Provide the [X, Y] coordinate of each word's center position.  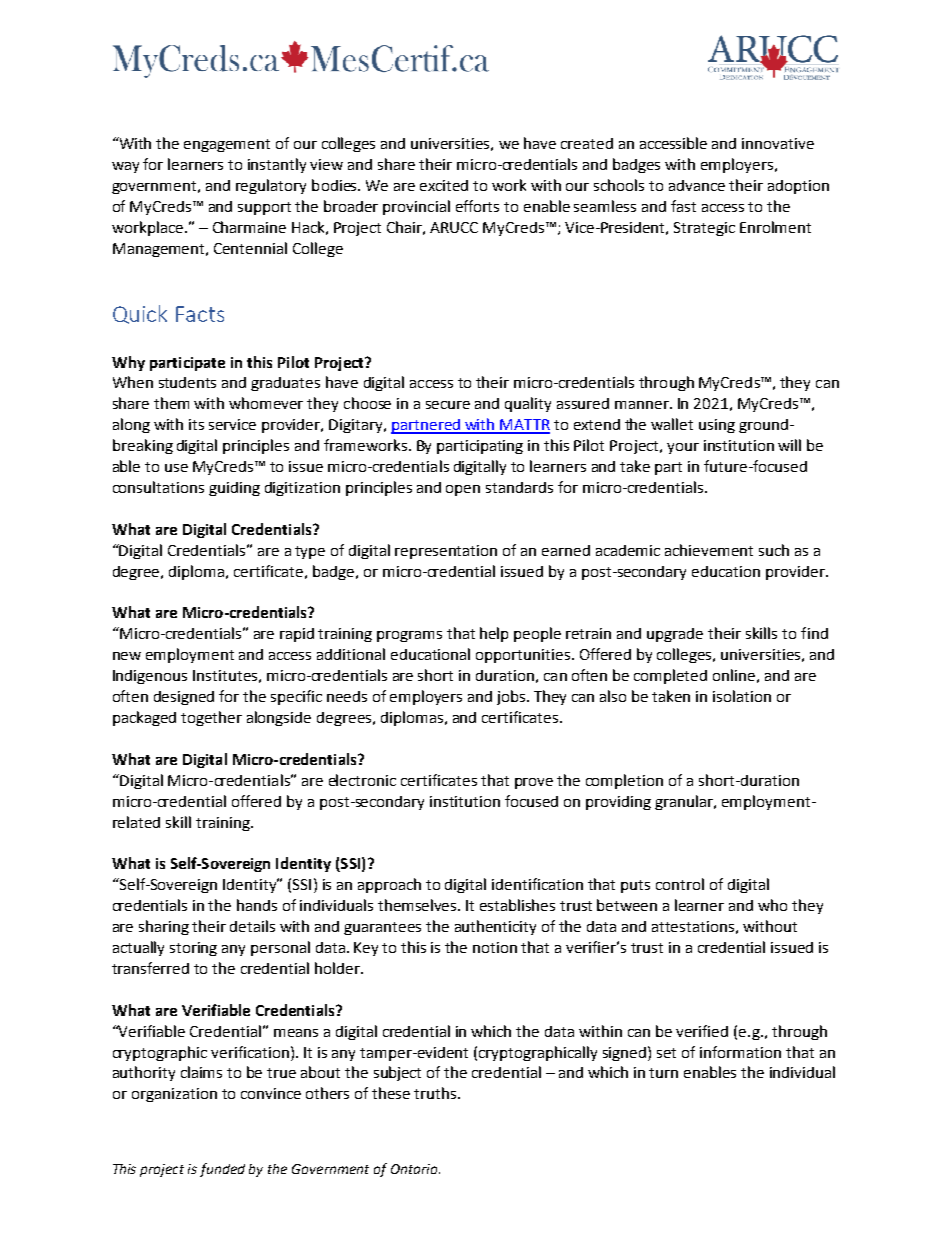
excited [444, 185]
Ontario [415, 1169]
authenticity [495, 927]
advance [697, 185]
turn [663, 1073]
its [196, 424]
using [717, 426]
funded [222, 1170]
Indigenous [150, 677]
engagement [227, 145]
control [680, 884]
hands [257, 905]
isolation [742, 696]
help [494, 634]
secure [448, 405]
